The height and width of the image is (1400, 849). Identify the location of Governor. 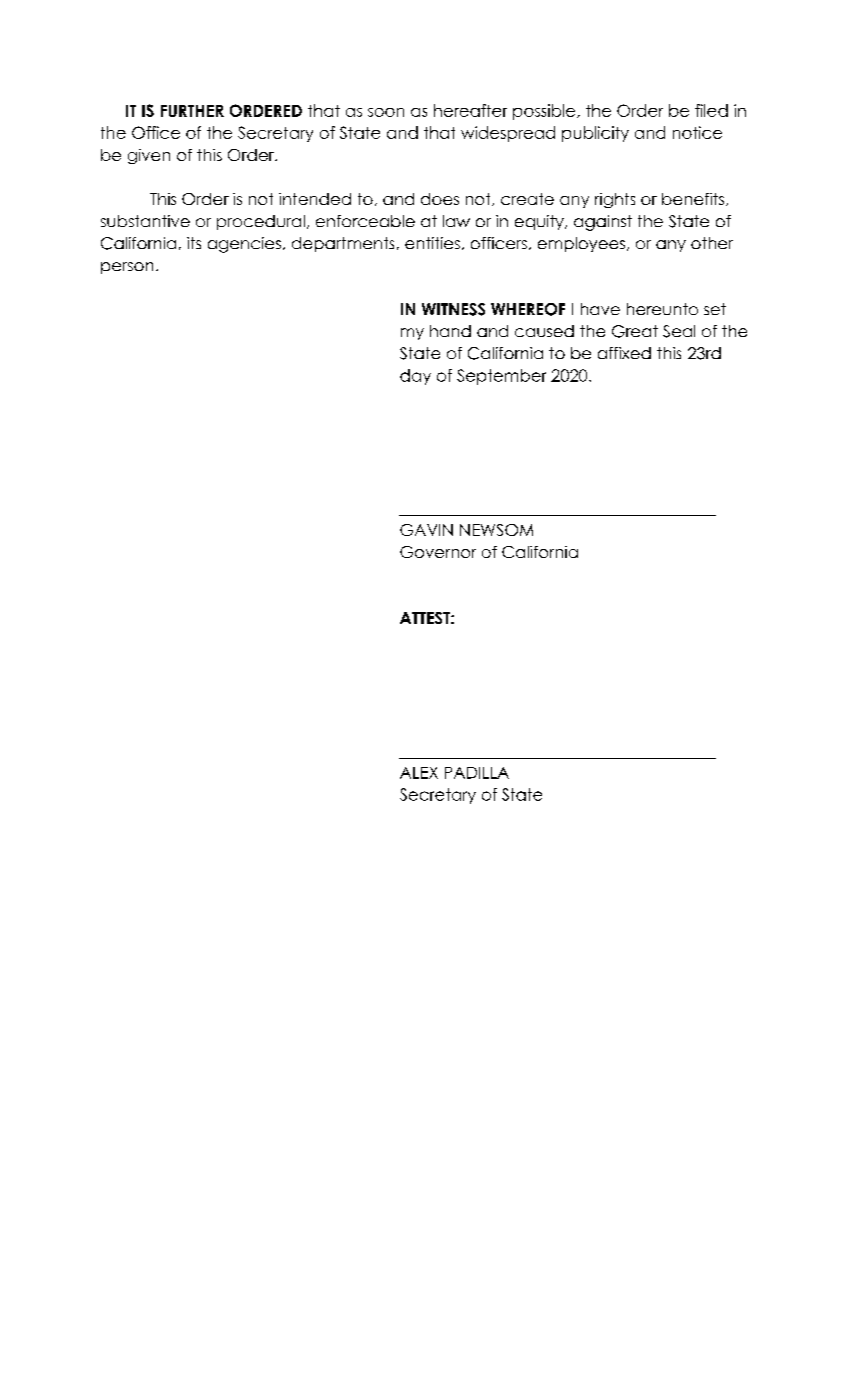
(438, 552).
